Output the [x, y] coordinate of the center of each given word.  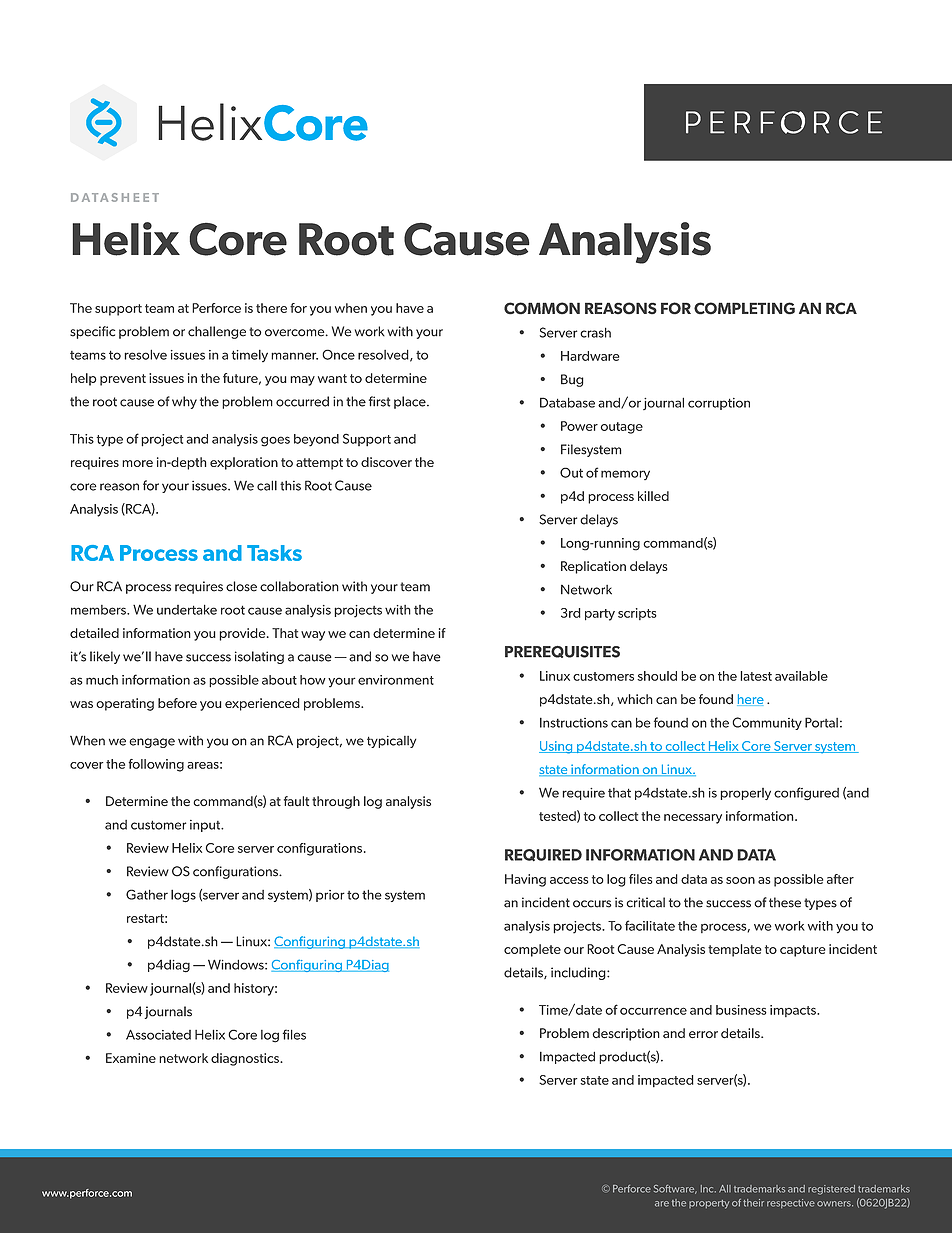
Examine [131, 1058]
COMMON [542, 308]
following [156, 765]
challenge [217, 332]
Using [557, 747]
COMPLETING [744, 308]
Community [767, 723]
